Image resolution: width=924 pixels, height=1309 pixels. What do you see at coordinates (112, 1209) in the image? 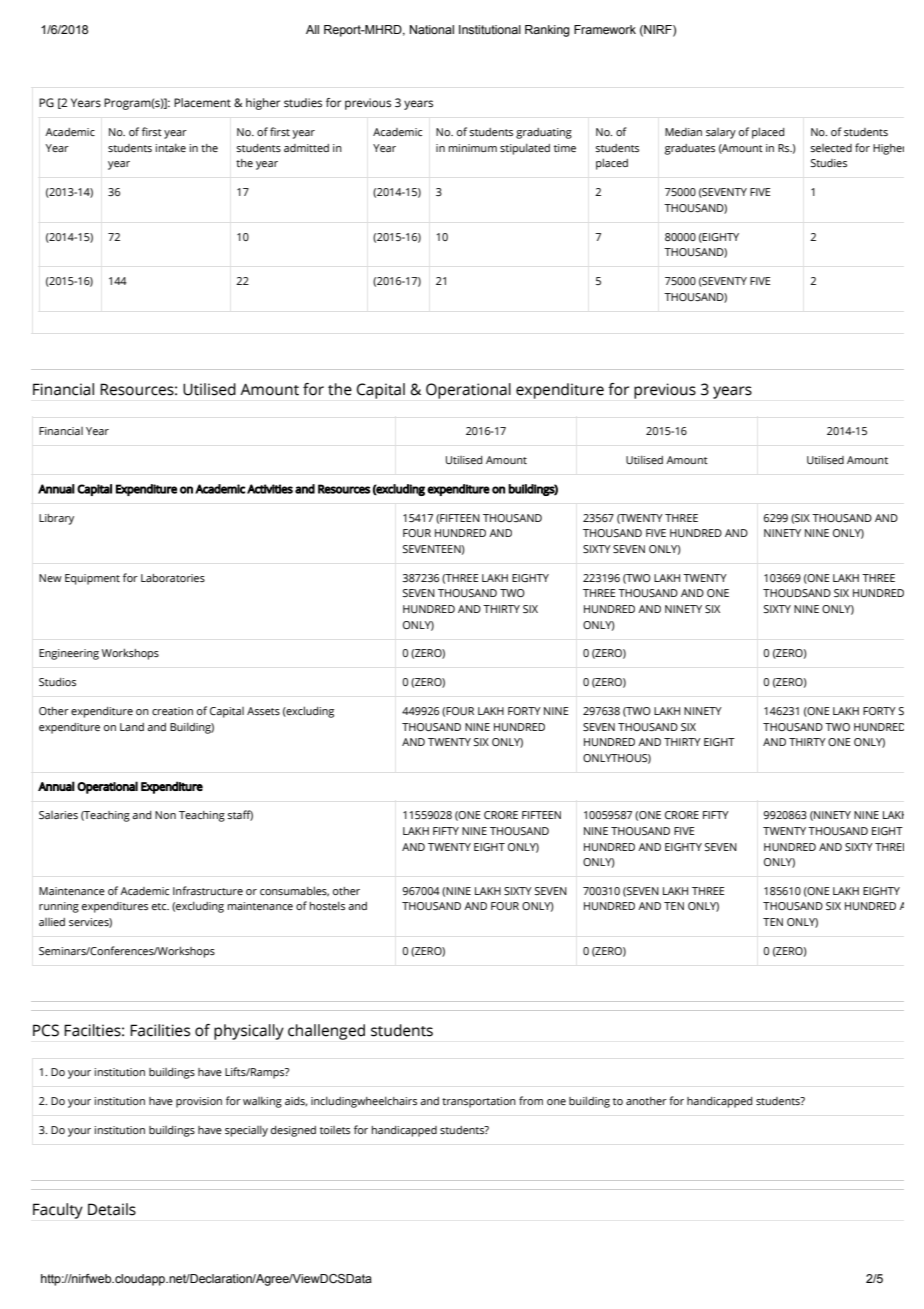
I see `Details` at bounding box center [112, 1209].
